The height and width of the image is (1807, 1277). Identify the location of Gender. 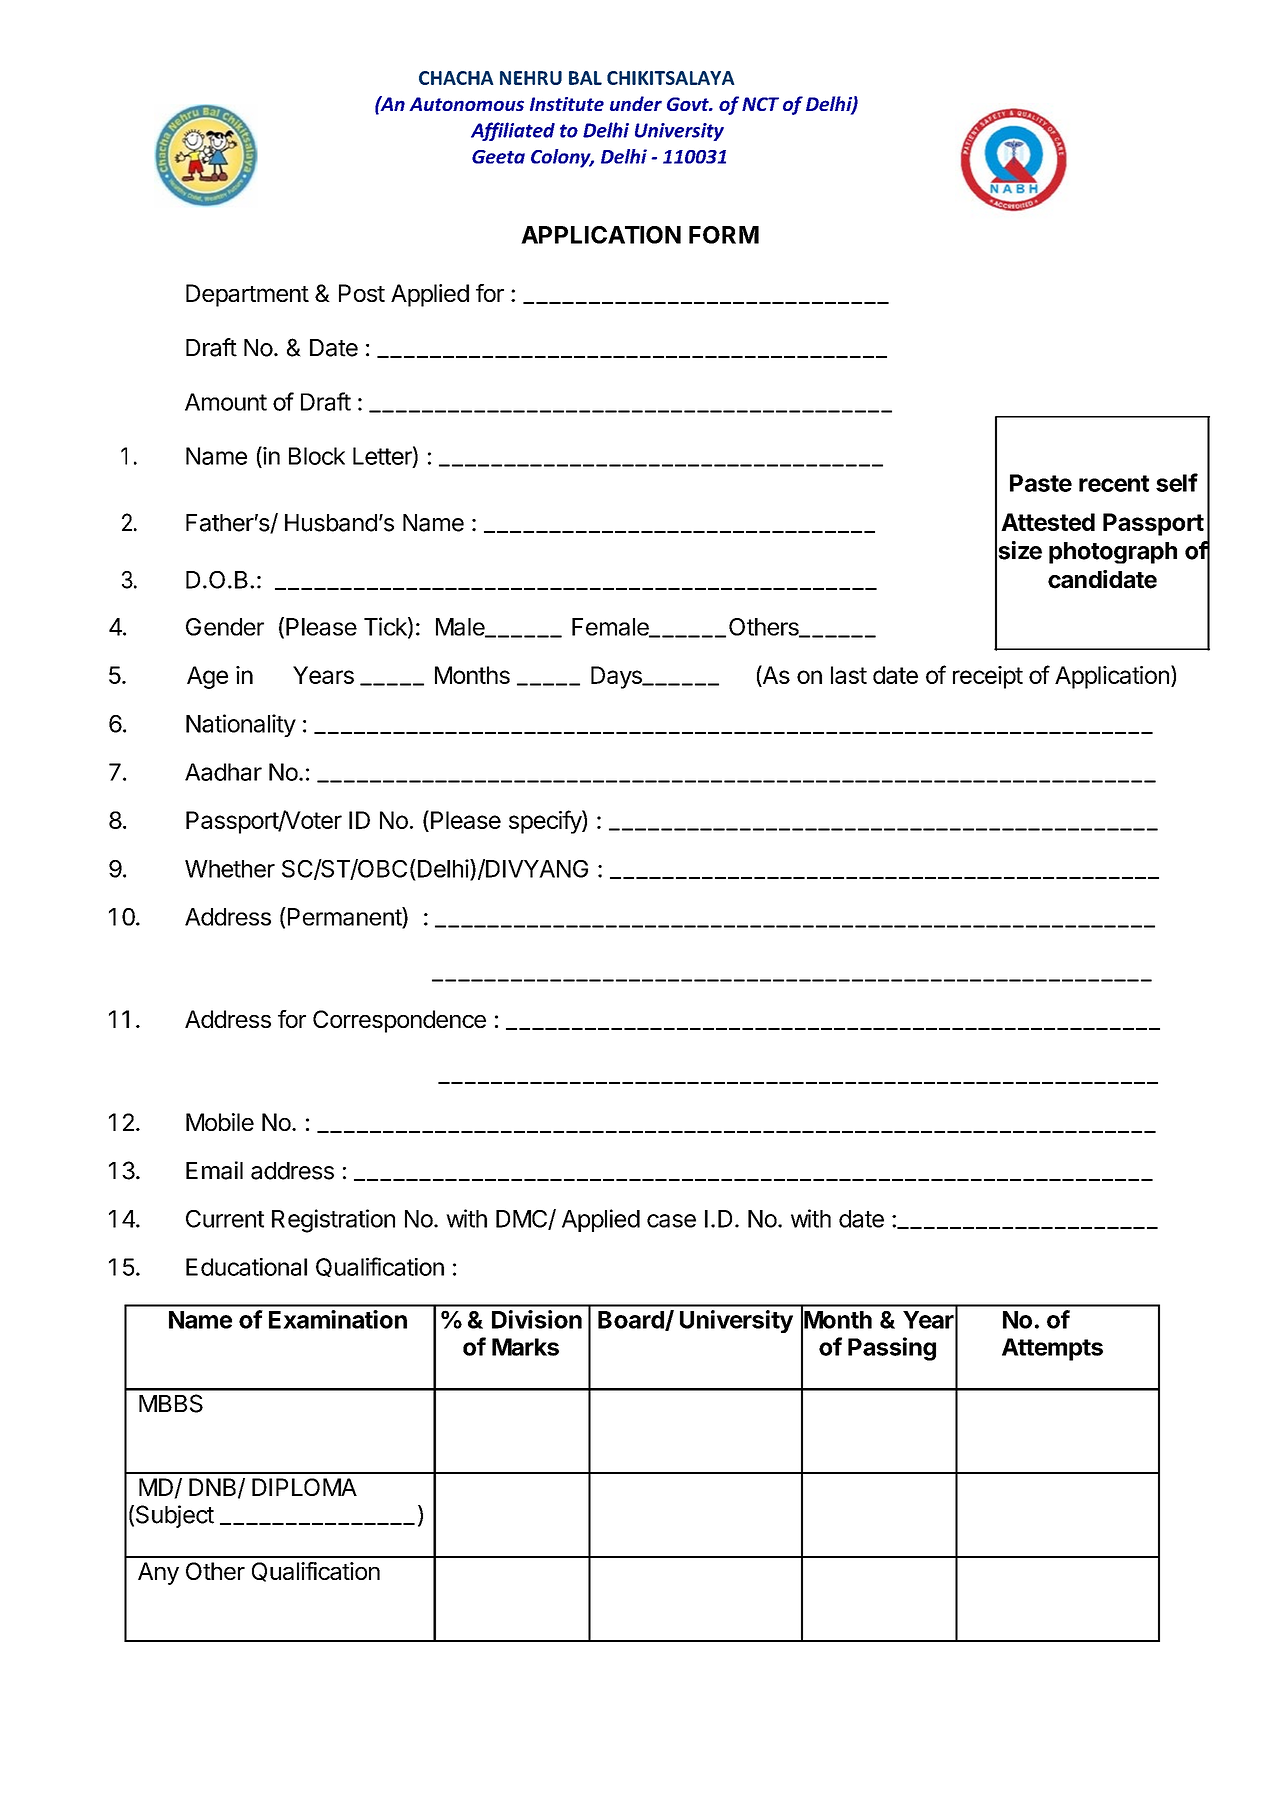
(225, 627).
